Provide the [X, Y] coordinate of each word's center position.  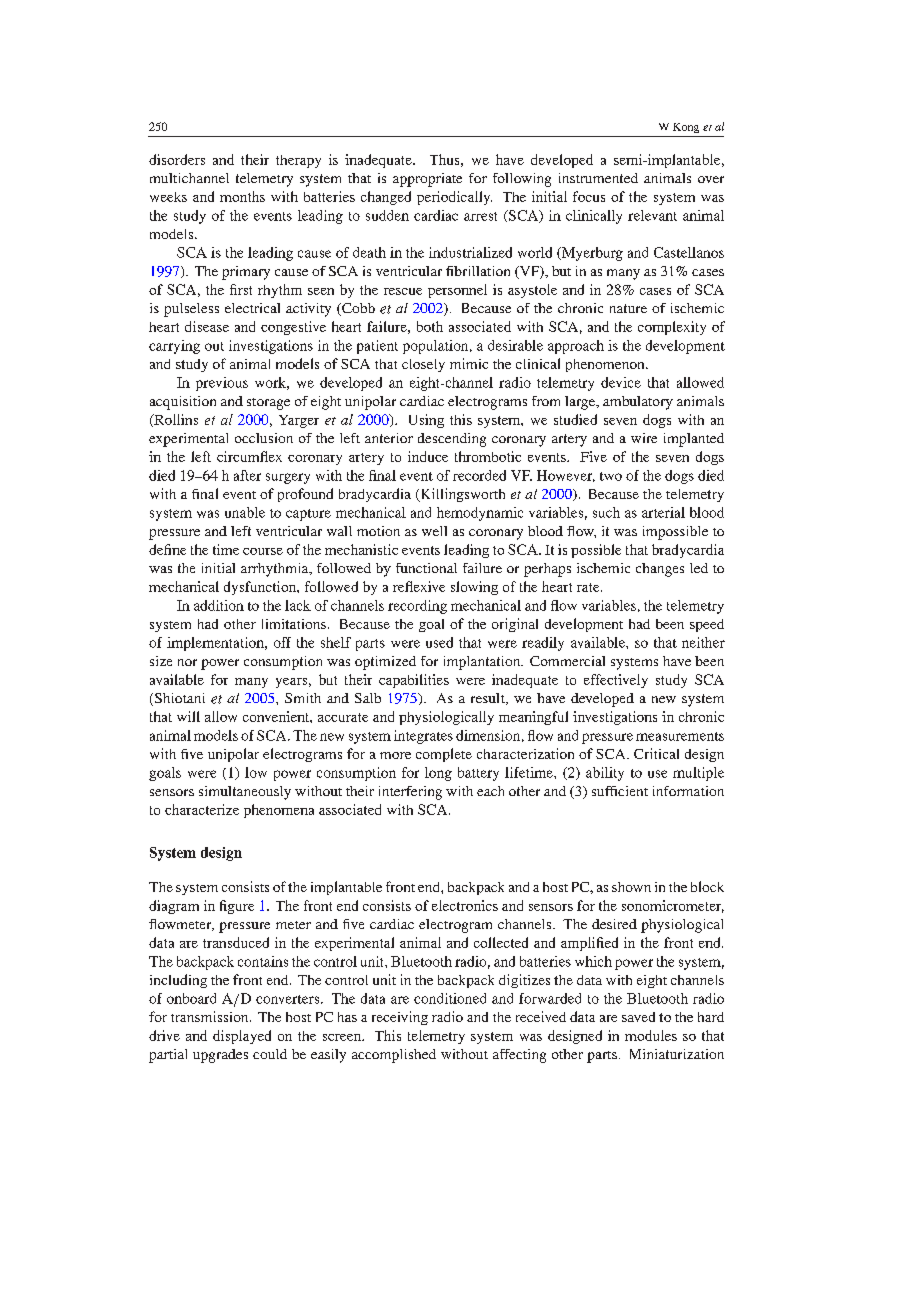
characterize [202, 809]
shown [631, 887]
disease [207, 326]
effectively [616, 681]
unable [245, 512]
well [434, 531]
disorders [177, 159]
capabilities [414, 681]
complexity [672, 328]
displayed [242, 1037]
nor [187, 662]
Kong [686, 128]
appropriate [427, 180]
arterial [663, 512]
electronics [465, 905]
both [430, 326]
